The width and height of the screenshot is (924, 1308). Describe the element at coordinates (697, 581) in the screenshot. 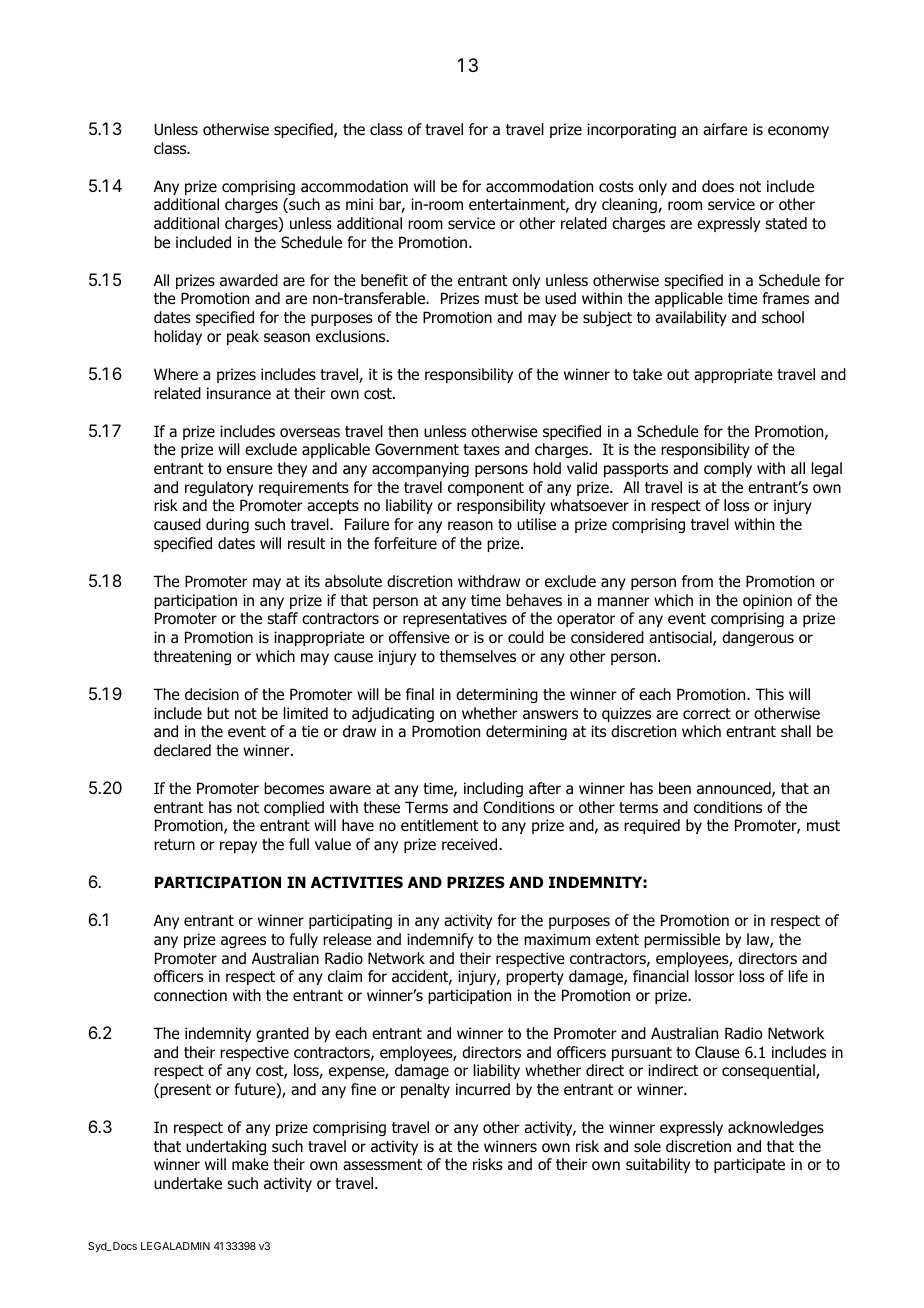

I see `from` at that location.
